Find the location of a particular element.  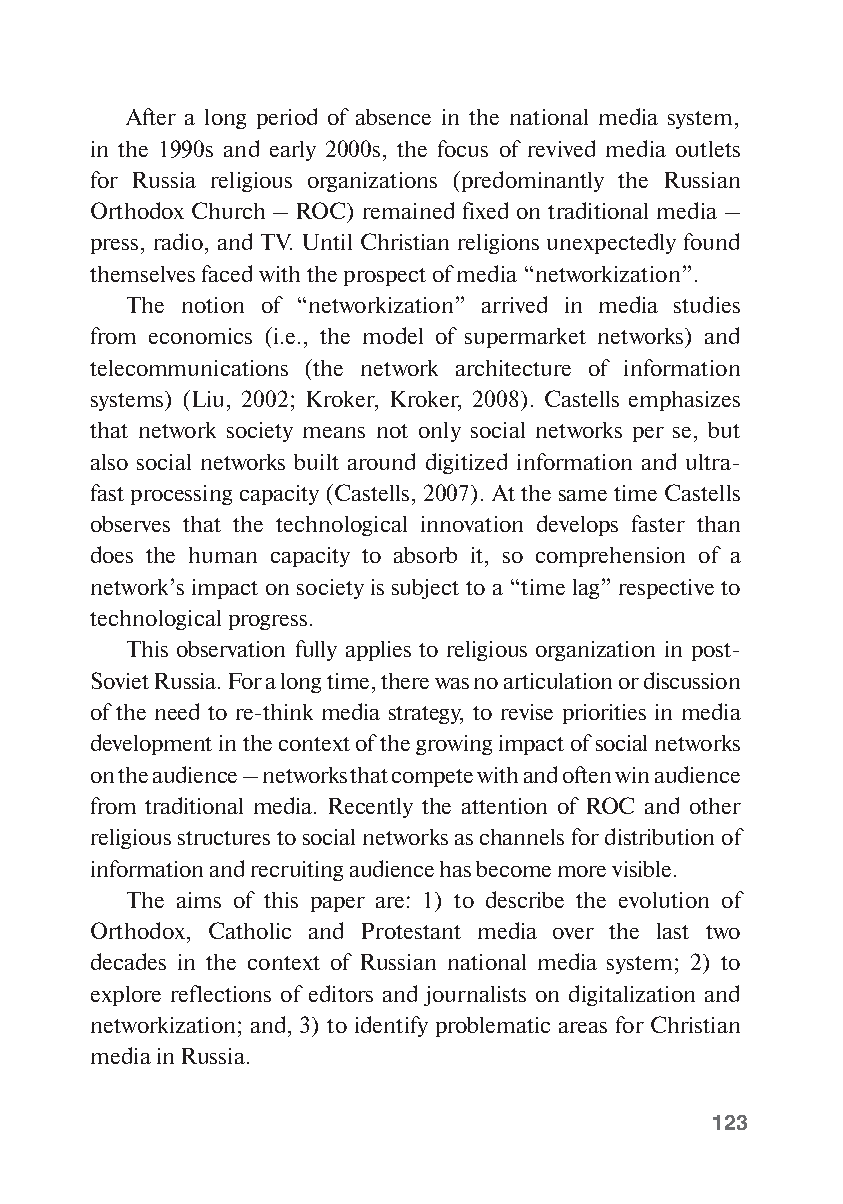

around is located at coordinates (381, 461).
